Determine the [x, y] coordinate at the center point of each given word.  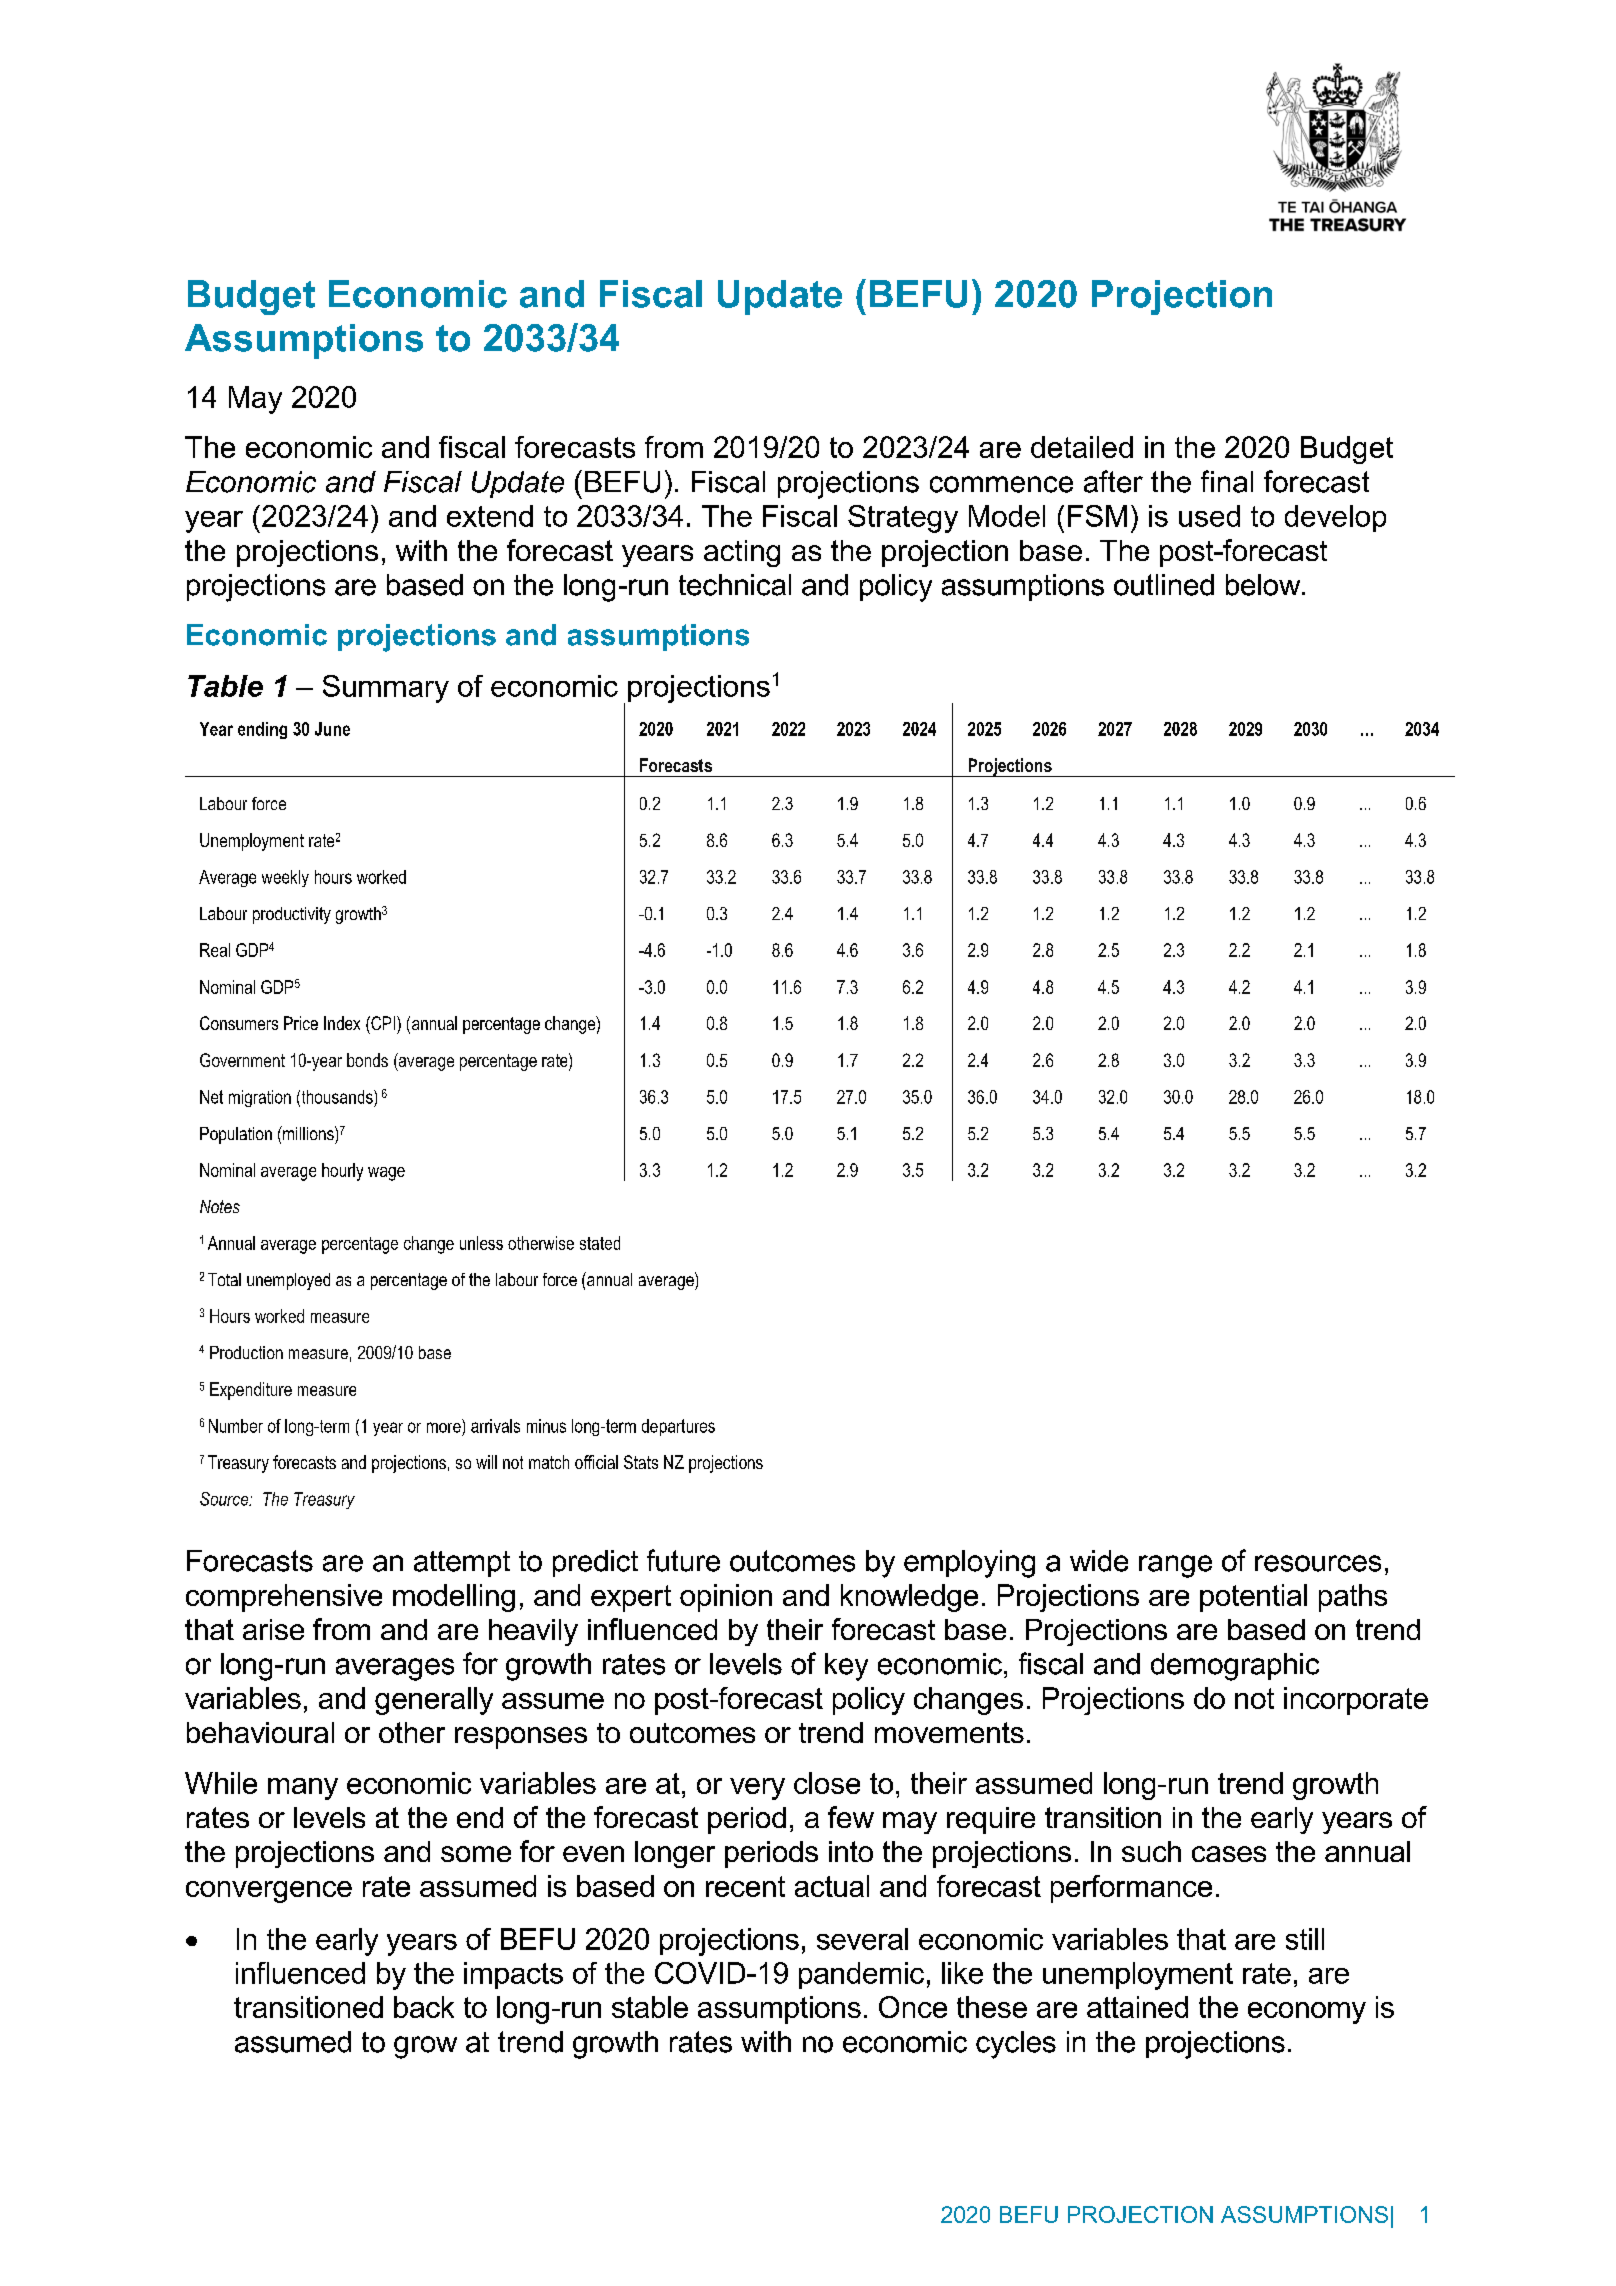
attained [1137, 2007]
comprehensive [284, 1598]
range [1175, 1566]
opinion [726, 1598]
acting [742, 553]
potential [1253, 1598]
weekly [285, 878]
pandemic [861, 1975]
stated [600, 1243]
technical [735, 585]
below [1264, 585]
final [1227, 481]
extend [490, 516]
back [424, 2007]
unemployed [288, 1281]
